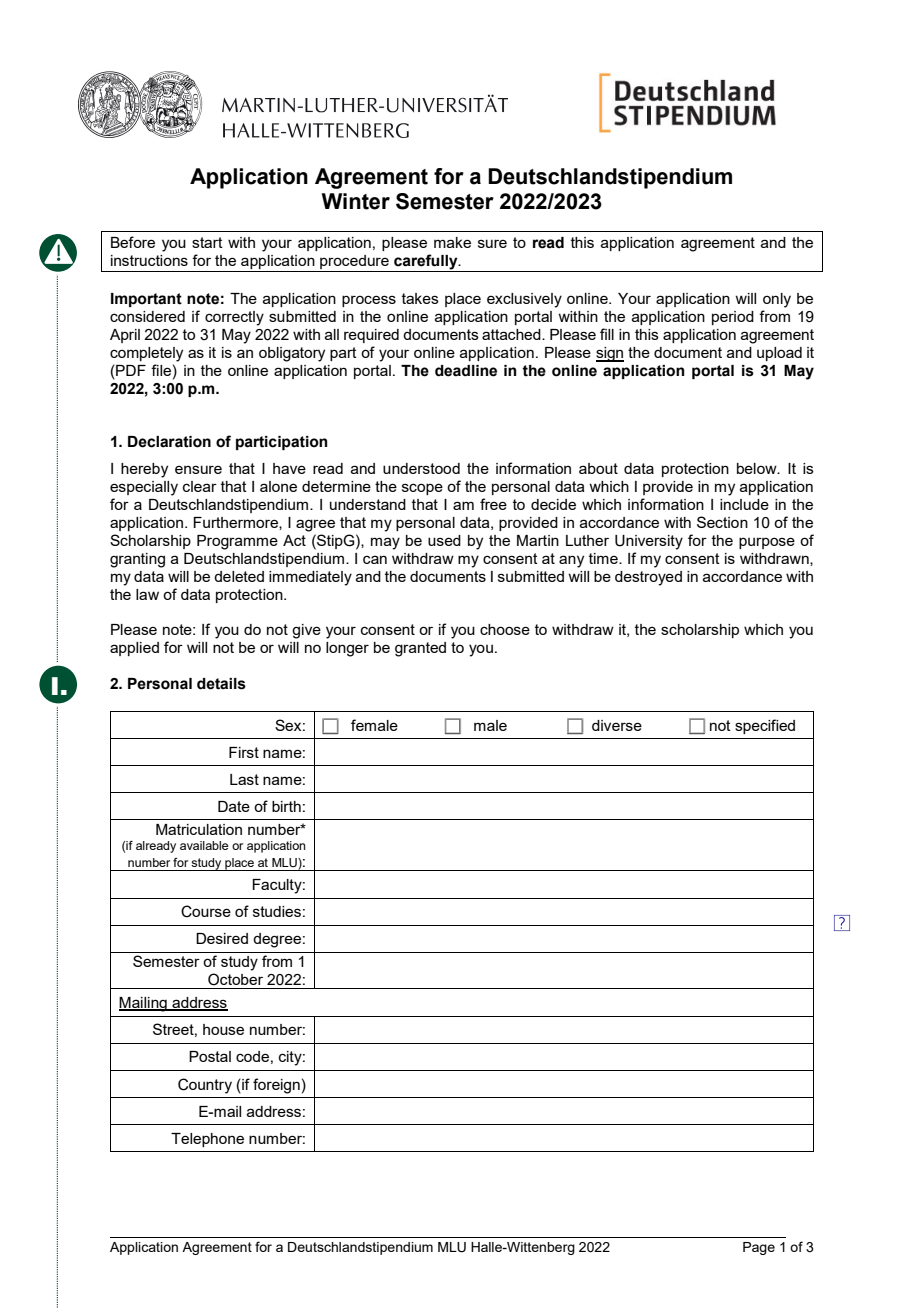  What do you see at coordinates (207, 1140) in the screenshot?
I see `Telephone` at bounding box center [207, 1140].
